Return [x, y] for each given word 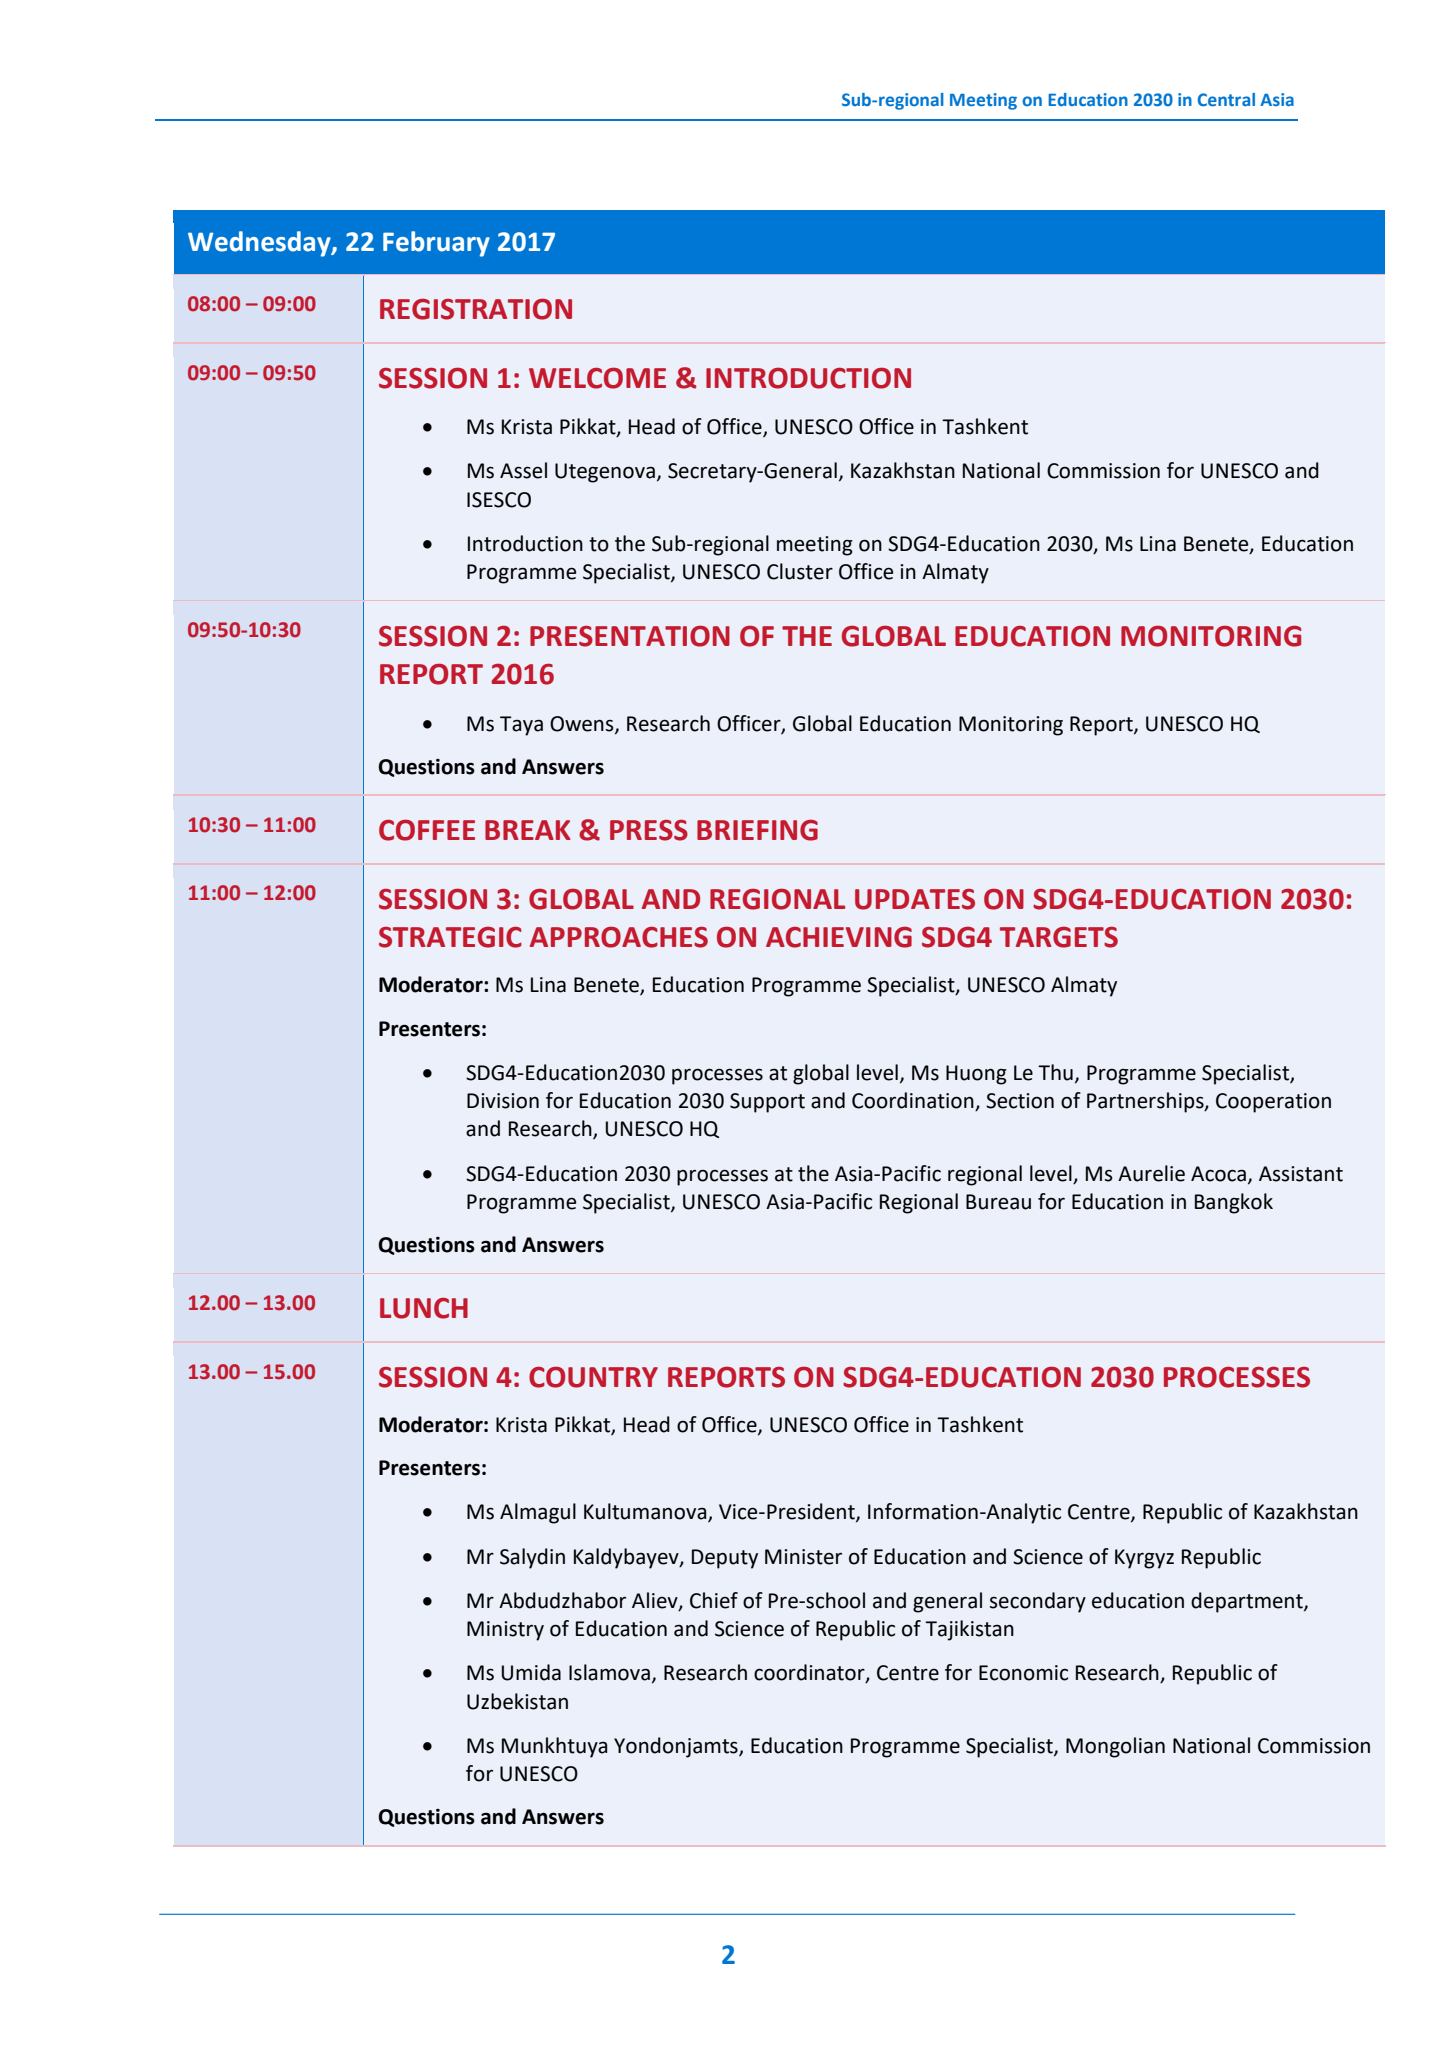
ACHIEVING [839, 937]
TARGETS [1059, 937]
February [436, 244]
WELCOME [597, 378]
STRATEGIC [450, 937]
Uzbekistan [517, 1701]
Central [1226, 99]
